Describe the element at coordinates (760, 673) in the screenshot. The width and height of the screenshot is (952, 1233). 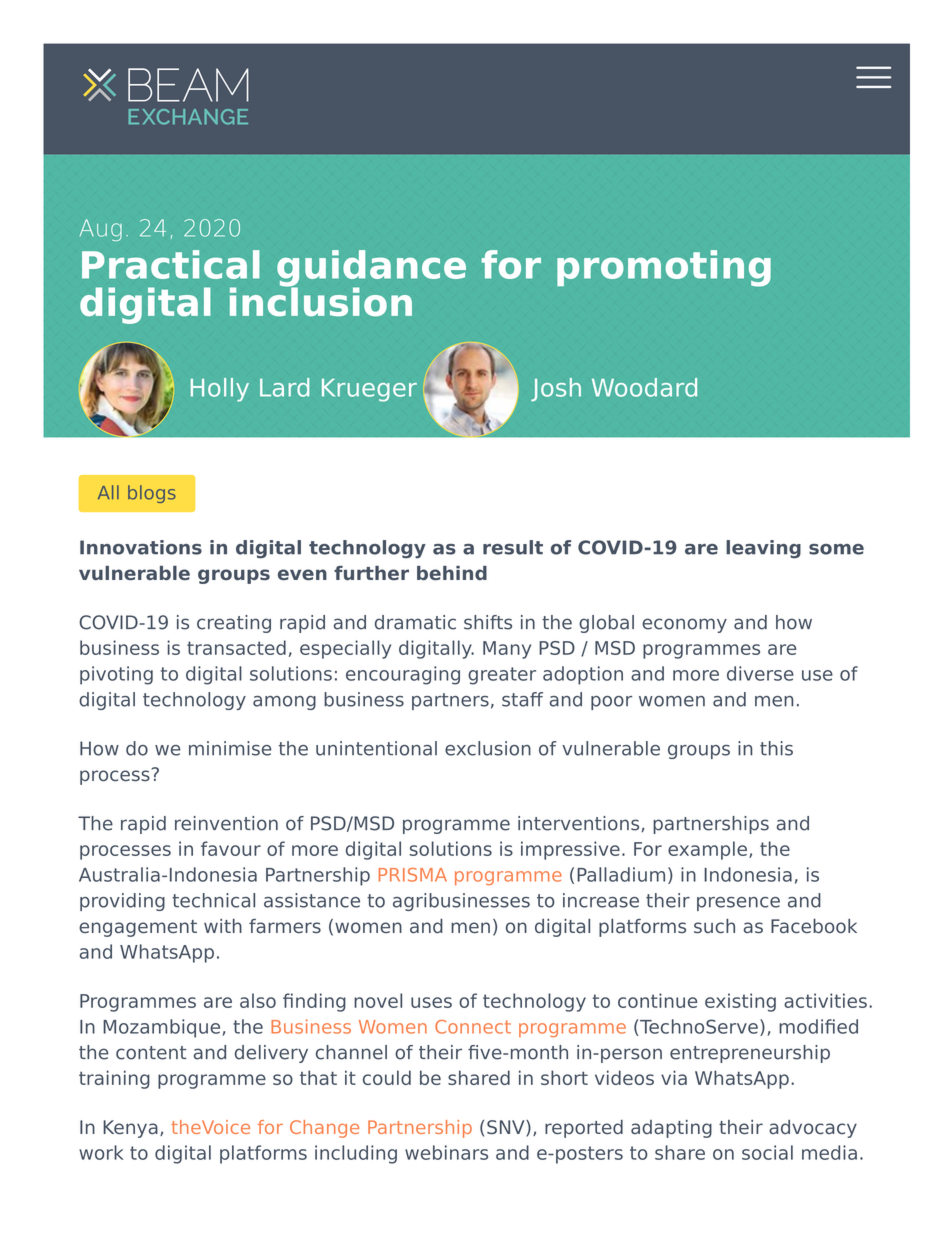
I see `diverse` at that location.
